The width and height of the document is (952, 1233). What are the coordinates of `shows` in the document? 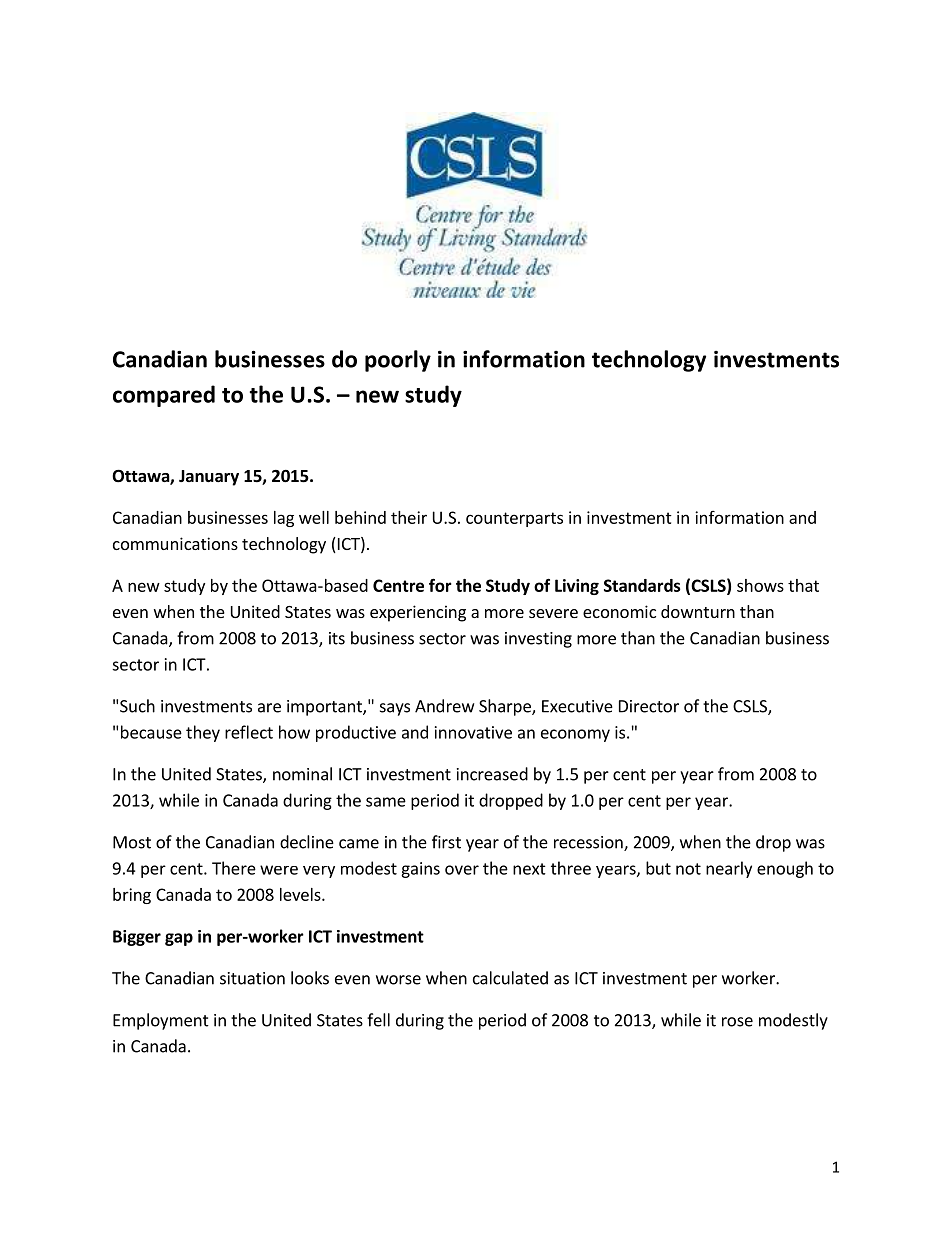 It's located at (760, 585).
